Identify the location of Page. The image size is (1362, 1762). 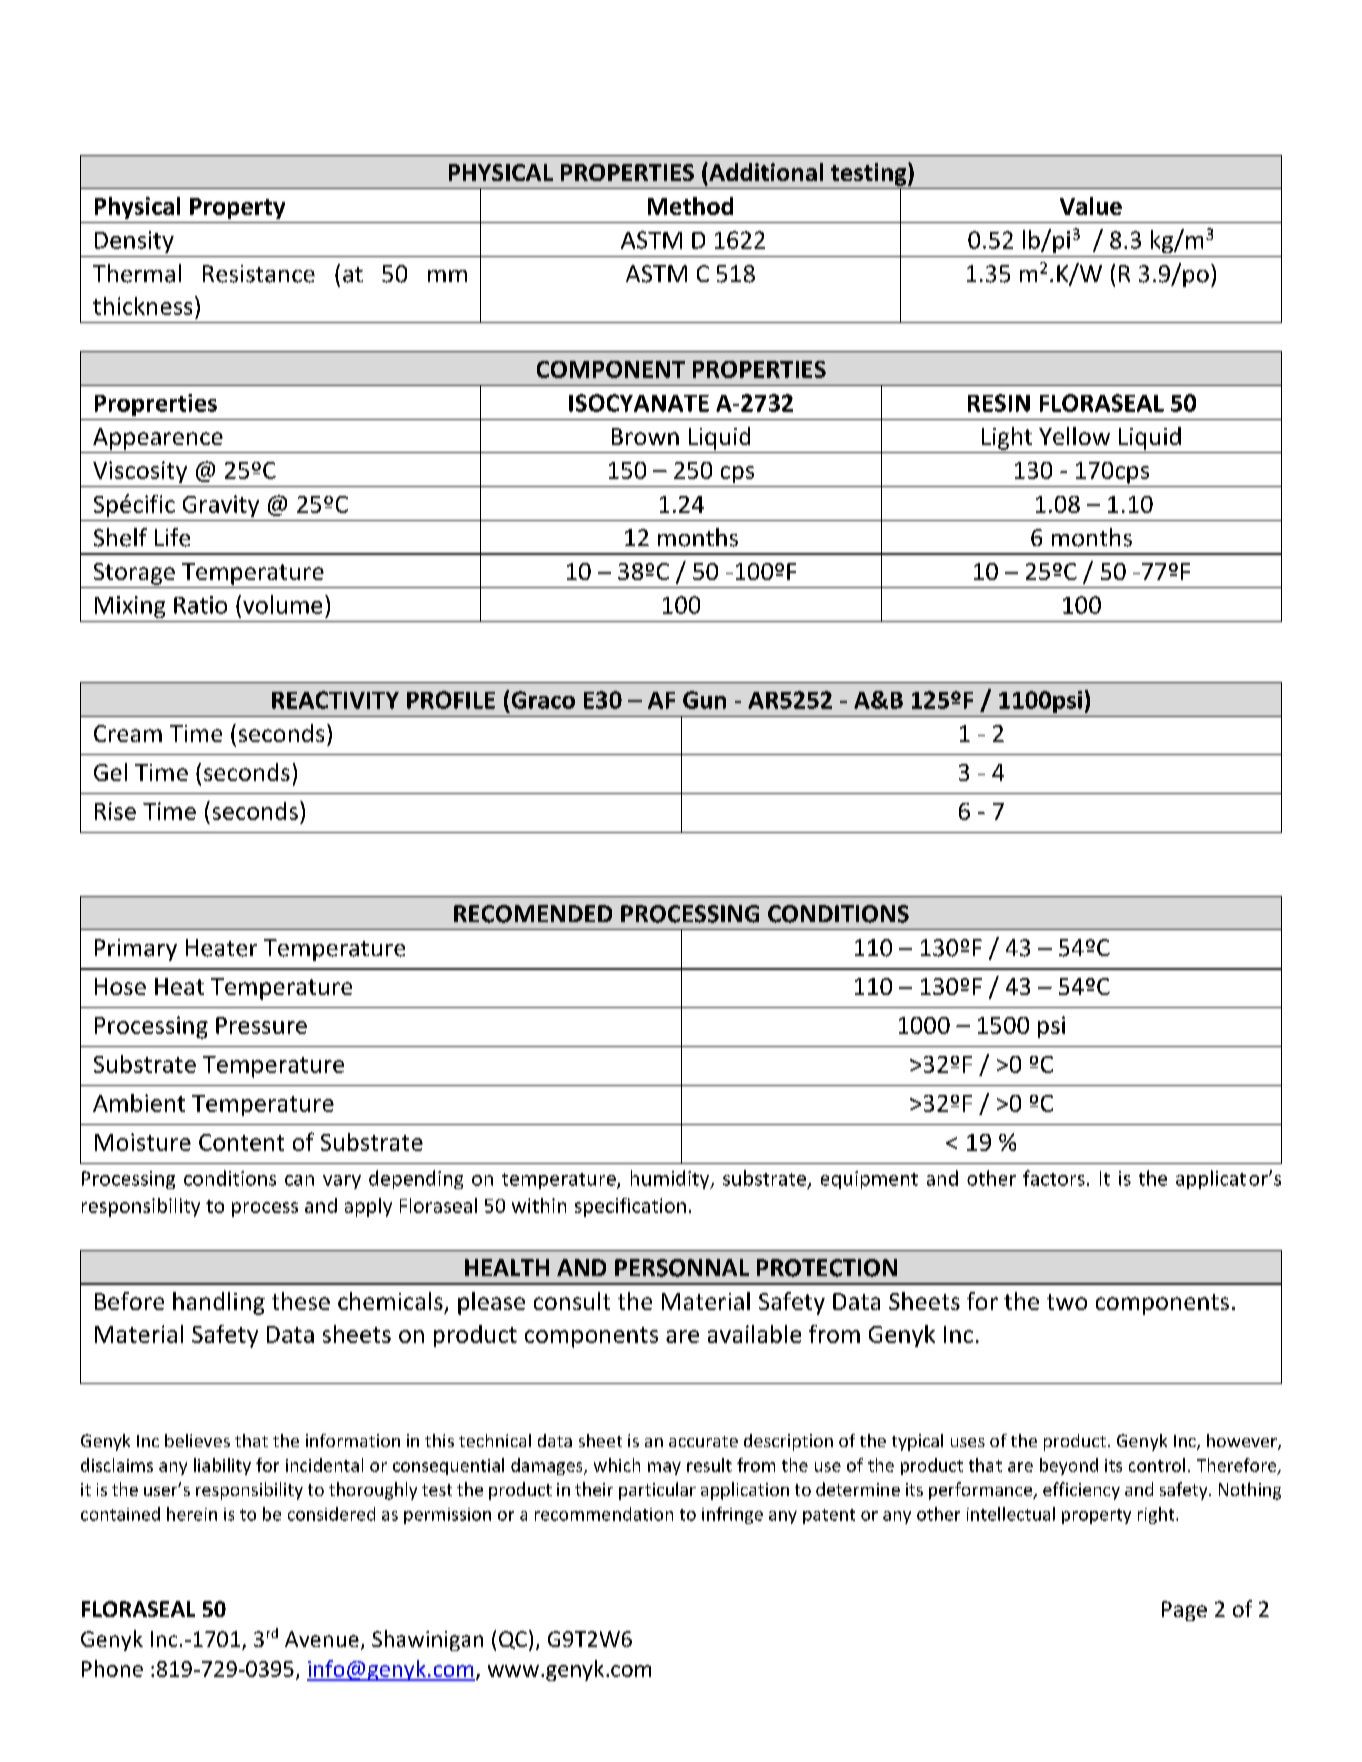
(1184, 1611).
